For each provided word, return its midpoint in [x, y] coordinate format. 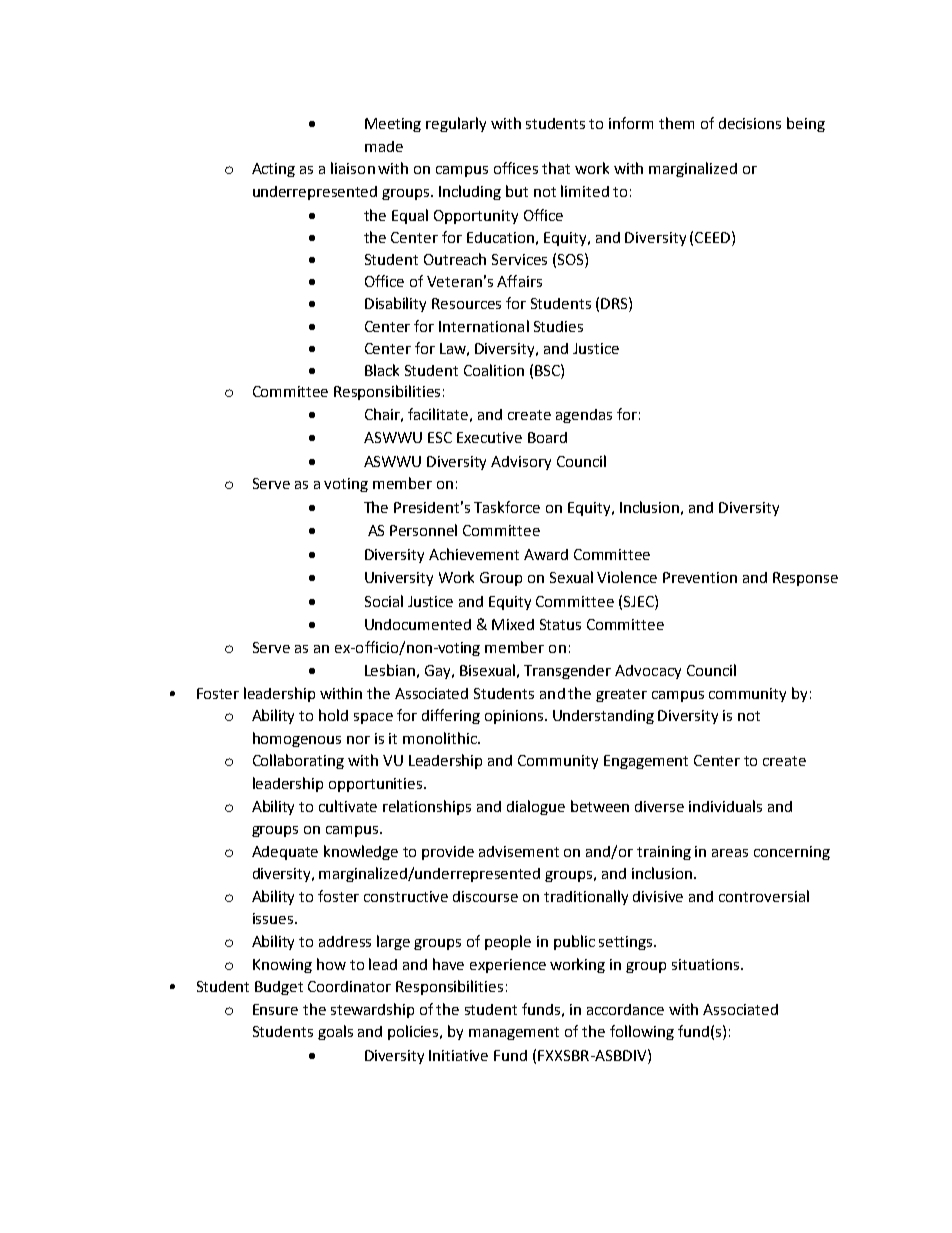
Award [546, 554]
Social [384, 601]
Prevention [700, 577]
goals [335, 1032]
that [556, 168]
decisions [750, 123]
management [514, 1033]
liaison [353, 168]
